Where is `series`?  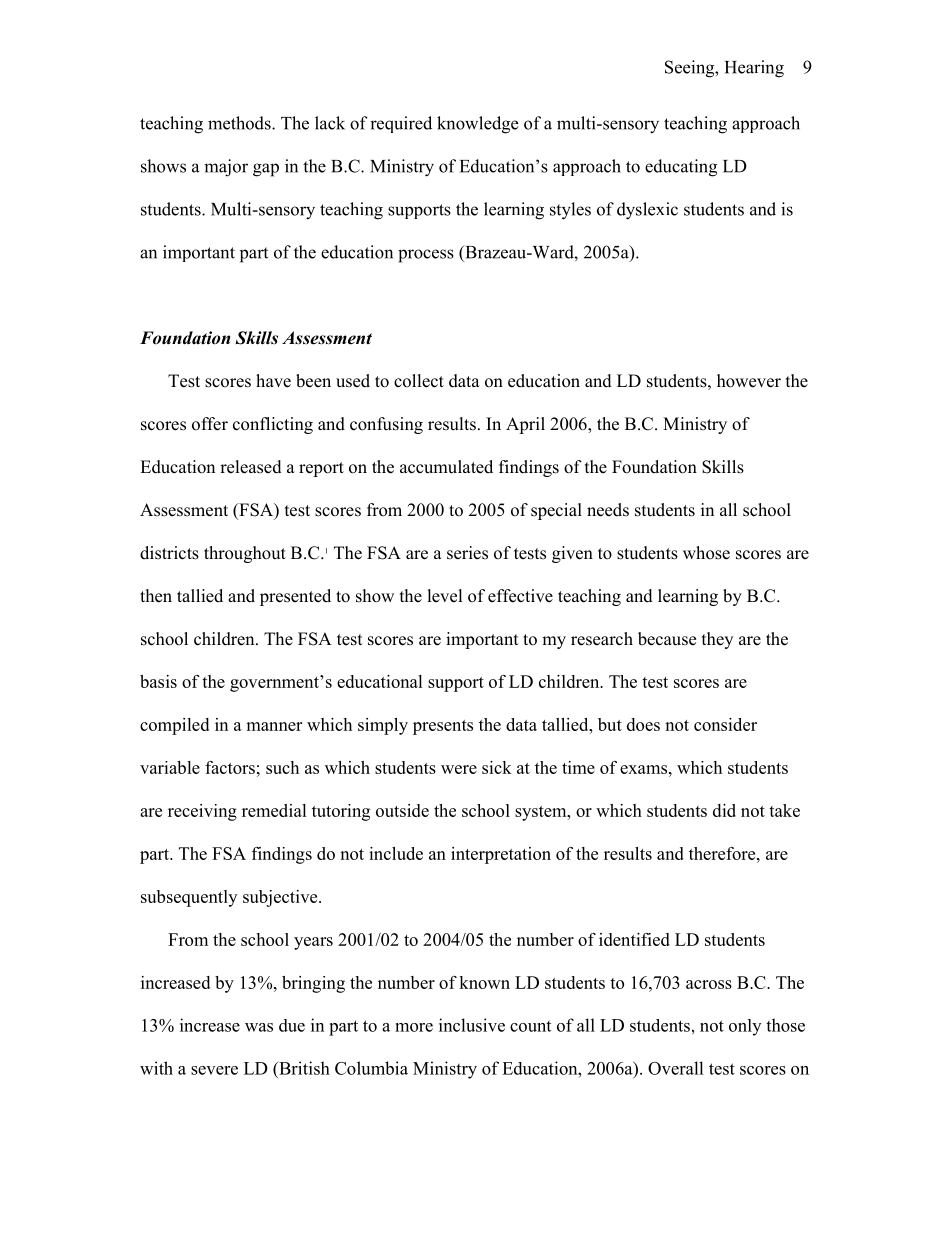 series is located at coordinates (467, 553).
